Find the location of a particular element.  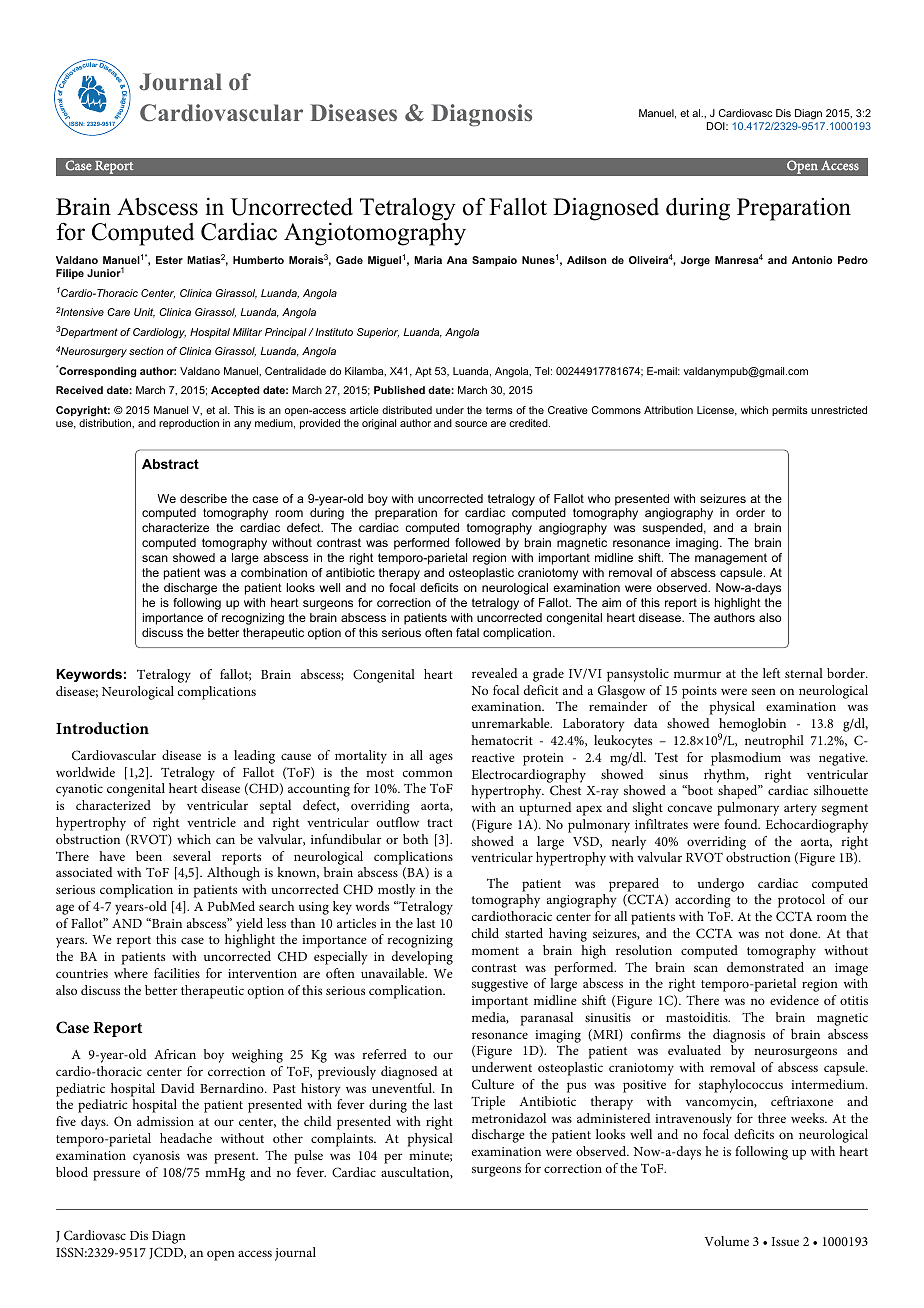

pressure is located at coordinates (116, 1175).
